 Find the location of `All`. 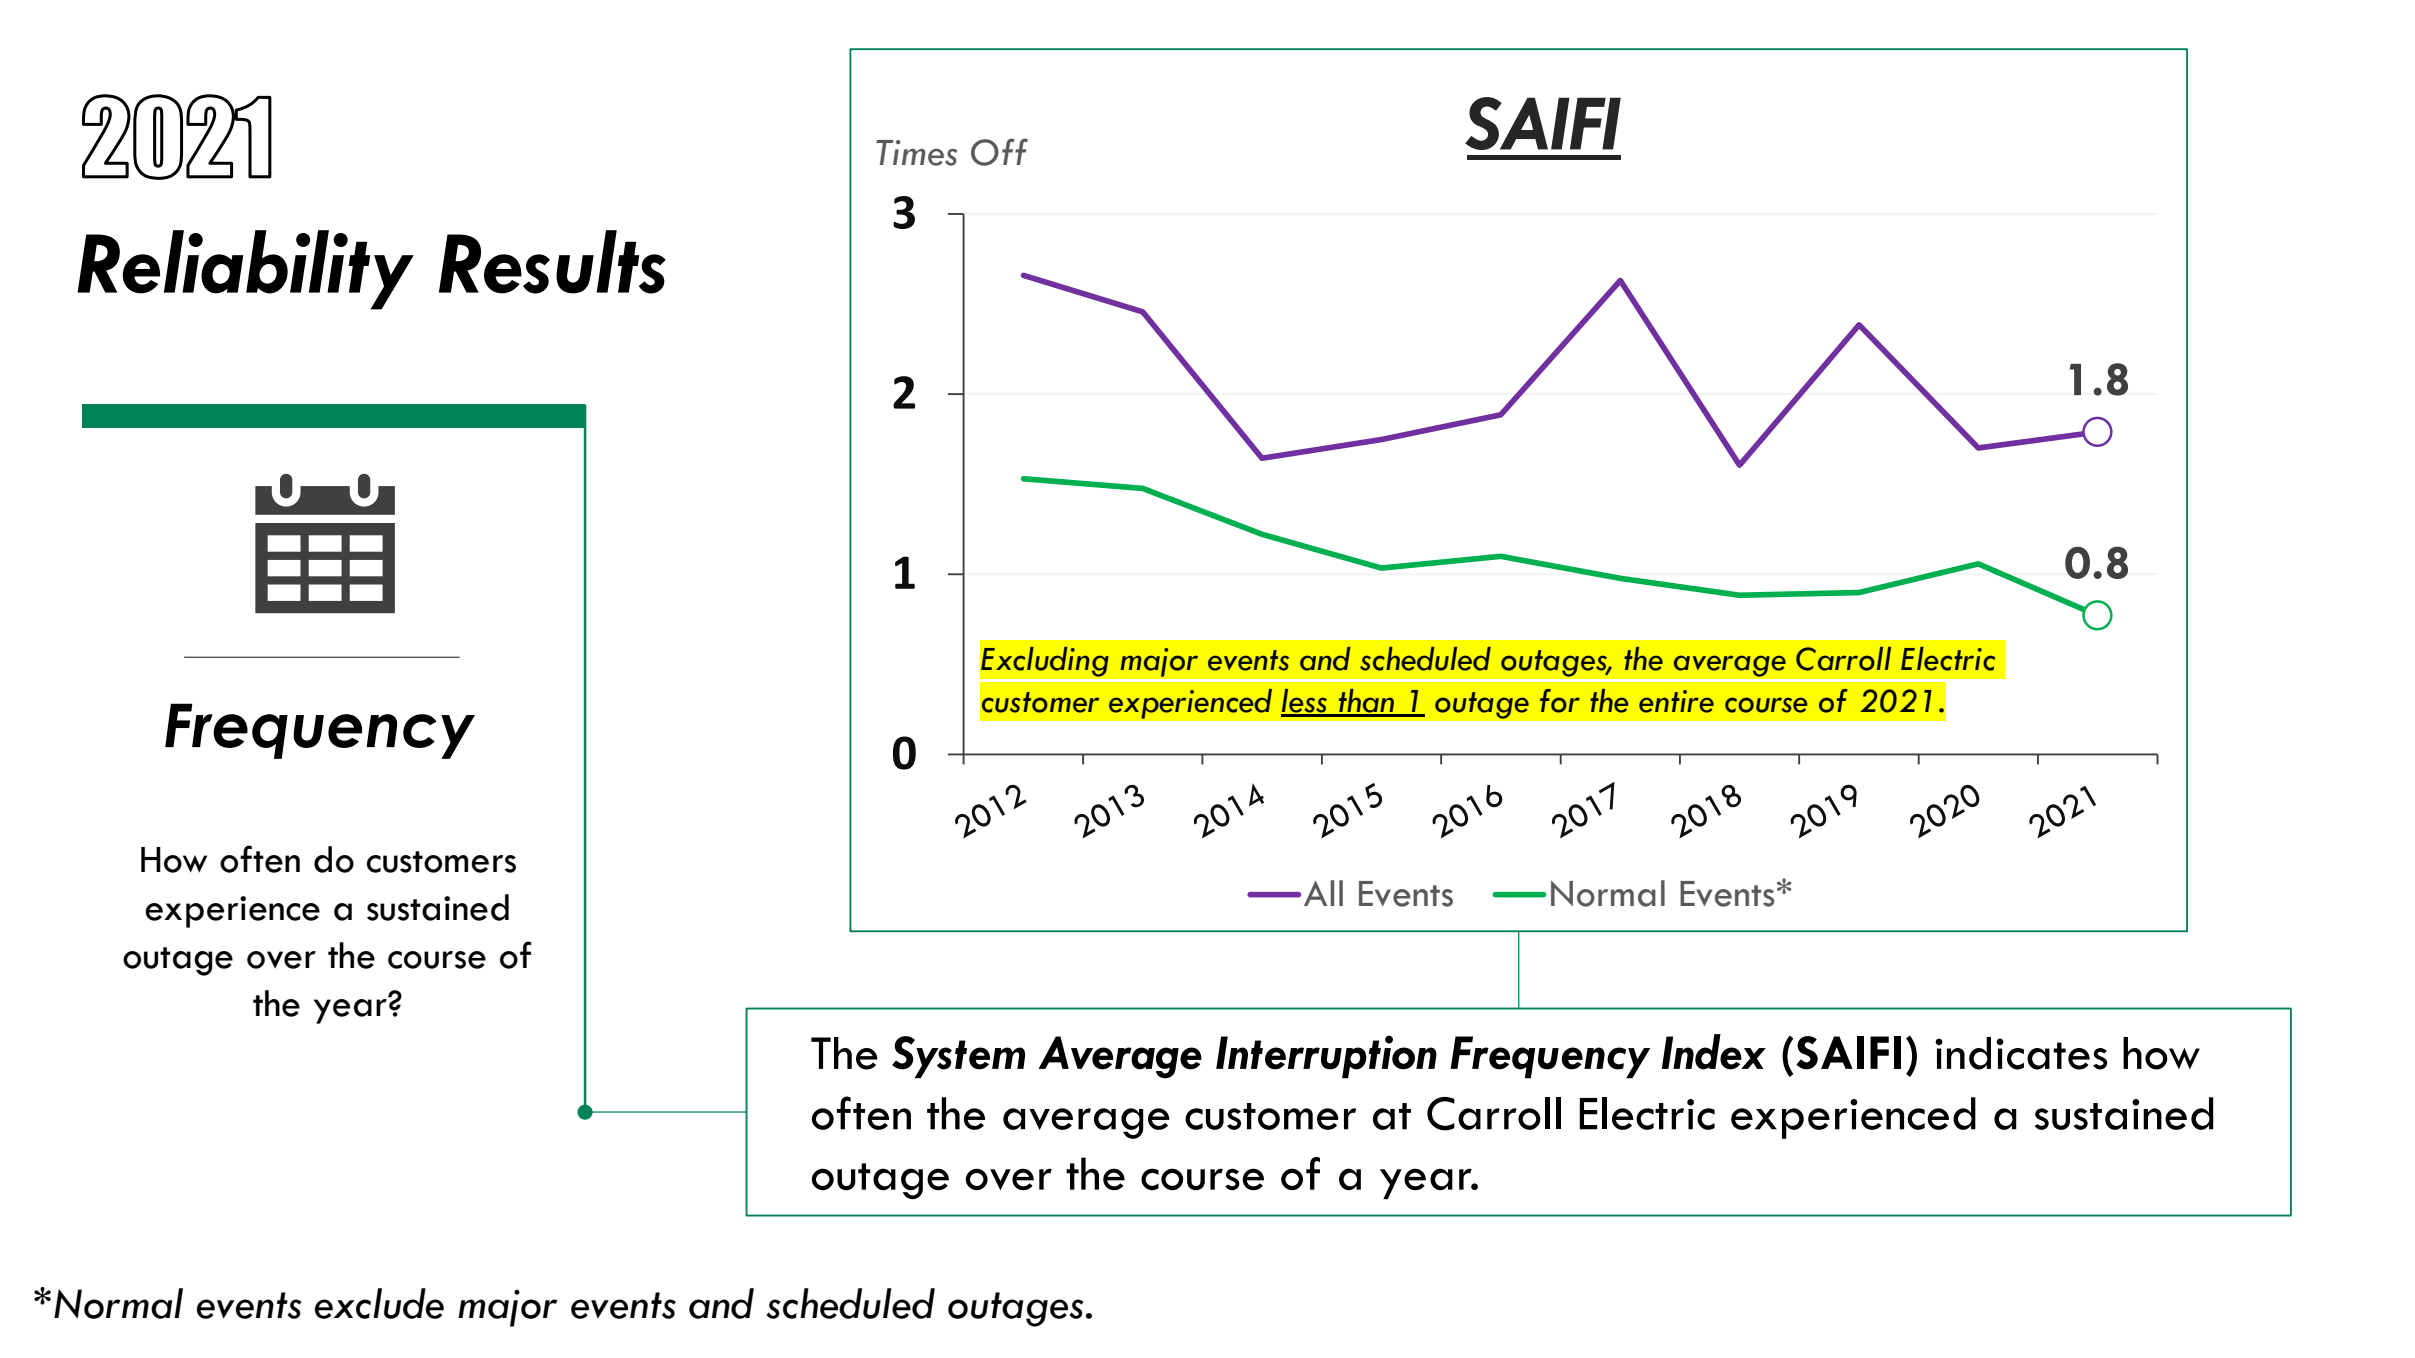

All is located at coordinates (1323, 893).
